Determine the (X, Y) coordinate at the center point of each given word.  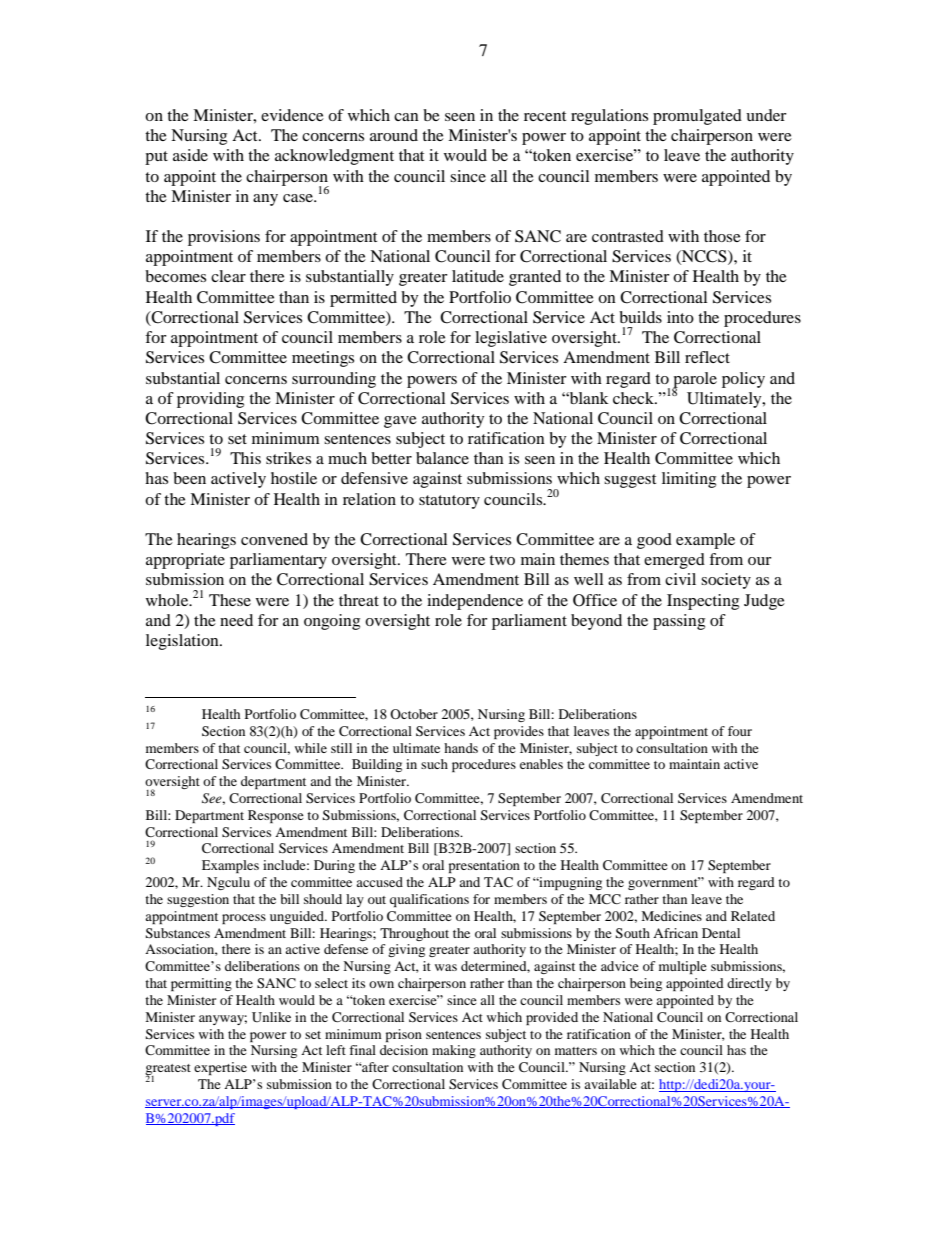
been (189, 478)
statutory (449, 502)
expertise (220, 1068)
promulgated (697, 117)
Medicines (671, 916)
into (680, 317)
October (414, 714)
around (394, 135)
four (740, 731)
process (244, 919)
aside (190, 155)
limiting (689, 480)
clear (228, 276)
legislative (511, 339)
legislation (183, 642)
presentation (484, 866)
